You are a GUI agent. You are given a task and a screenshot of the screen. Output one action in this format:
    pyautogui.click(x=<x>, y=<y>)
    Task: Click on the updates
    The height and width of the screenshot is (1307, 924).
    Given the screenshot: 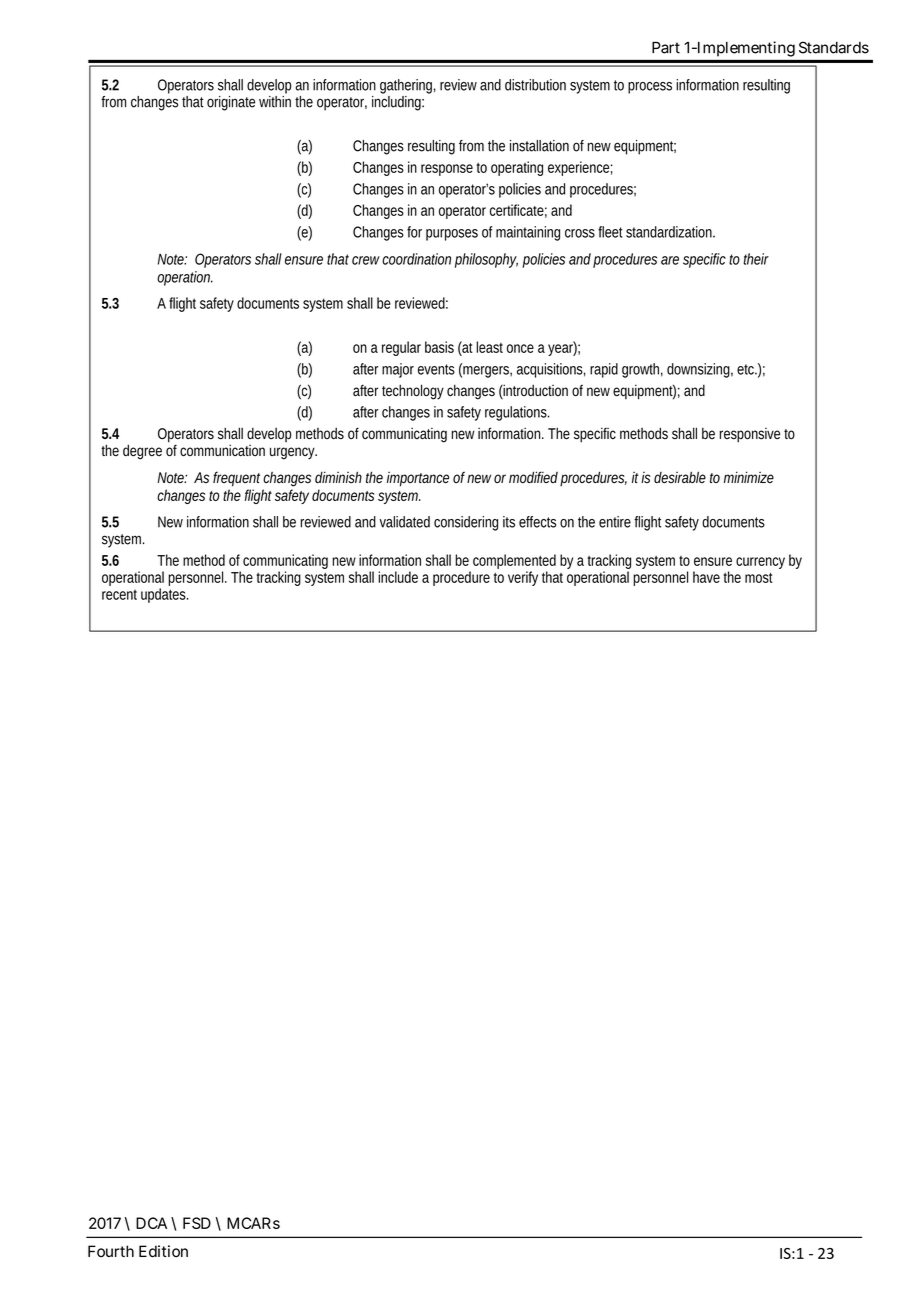 What is the action you would take?
    pyautogui.click(x=164, y=595)
